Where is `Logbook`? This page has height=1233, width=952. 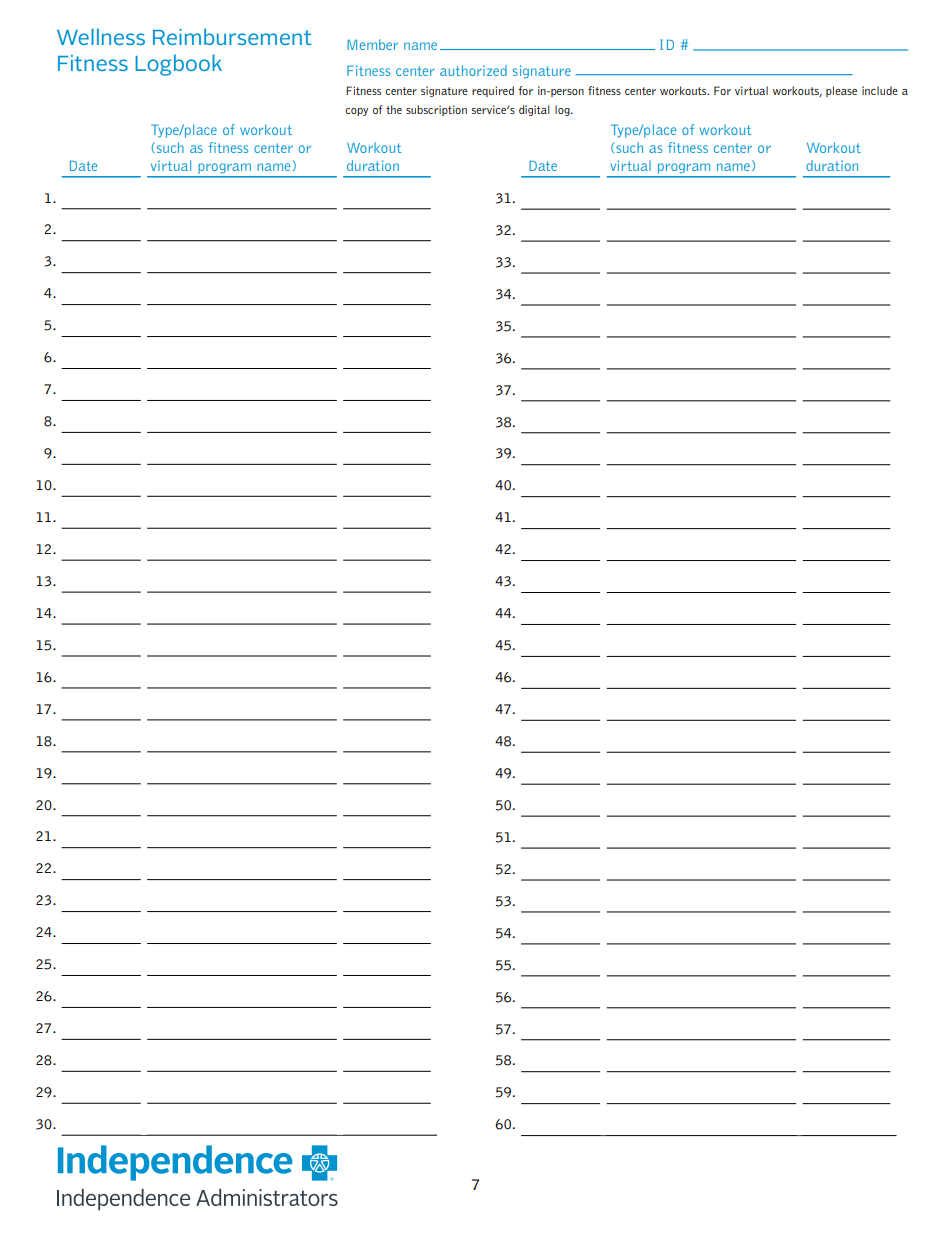
Logbook is located at coordinates (178, 65).
